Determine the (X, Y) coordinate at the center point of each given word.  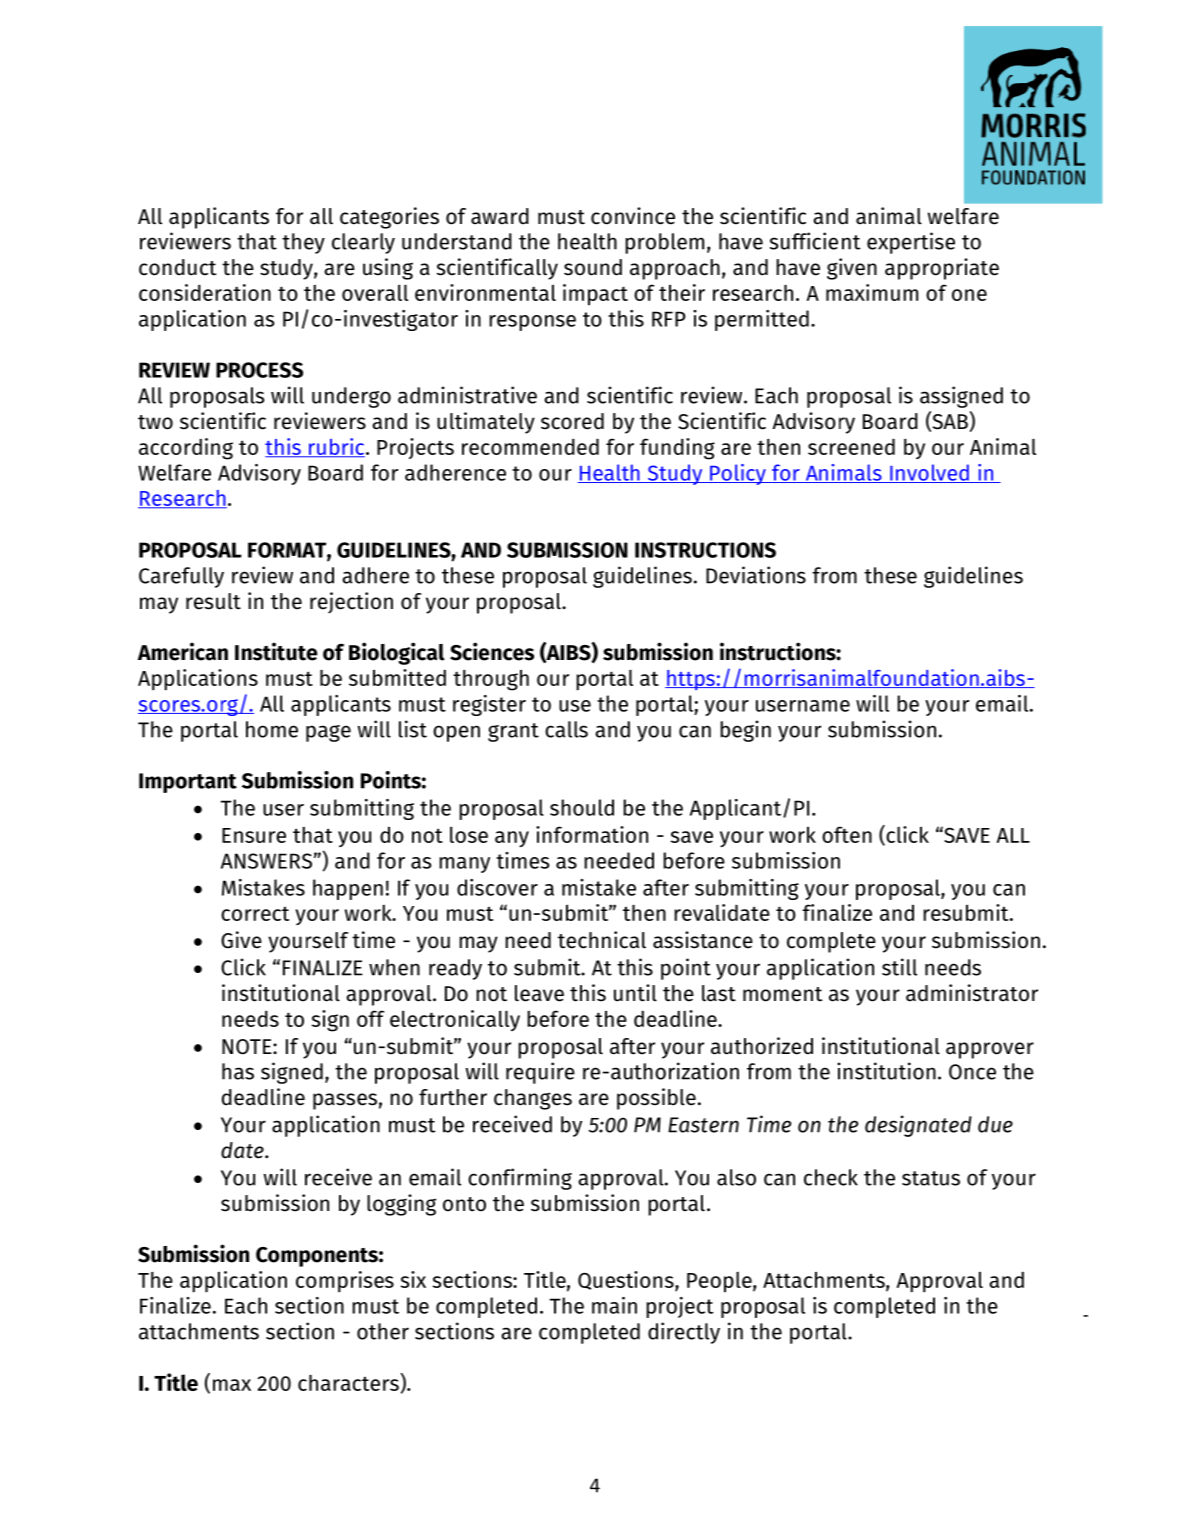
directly (684, 1333)
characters (348, 1383)
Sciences (492, 651)
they (303, 243)
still (899, 967)
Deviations (756, 575)
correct (255, 913)
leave (539, 993)
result (213, 601)
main (614, 1305)
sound (593, 267)
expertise (911, 243)
